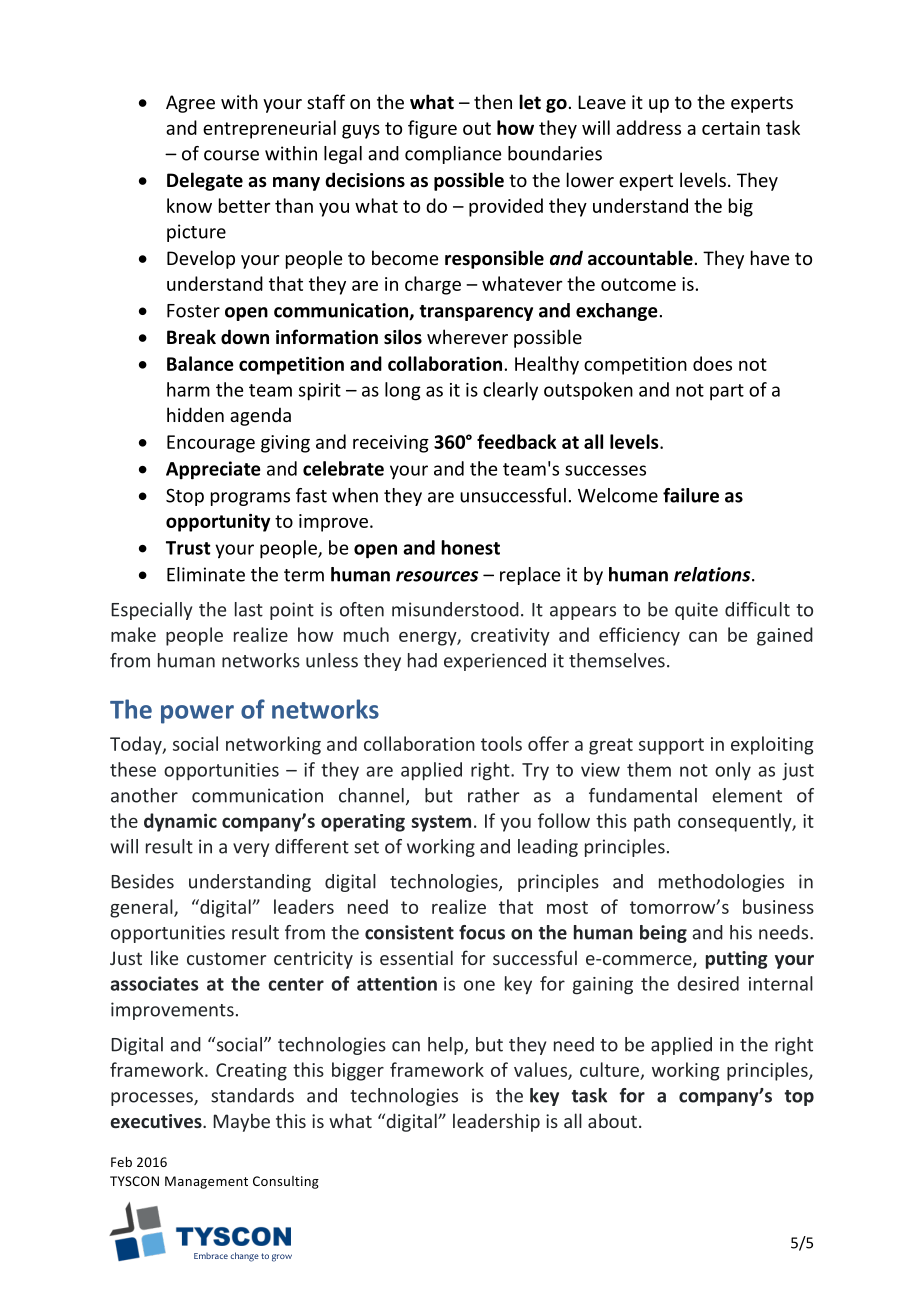  Describe the element at coordinates (197, 714) in the screenshot. I see `power` at that location.
